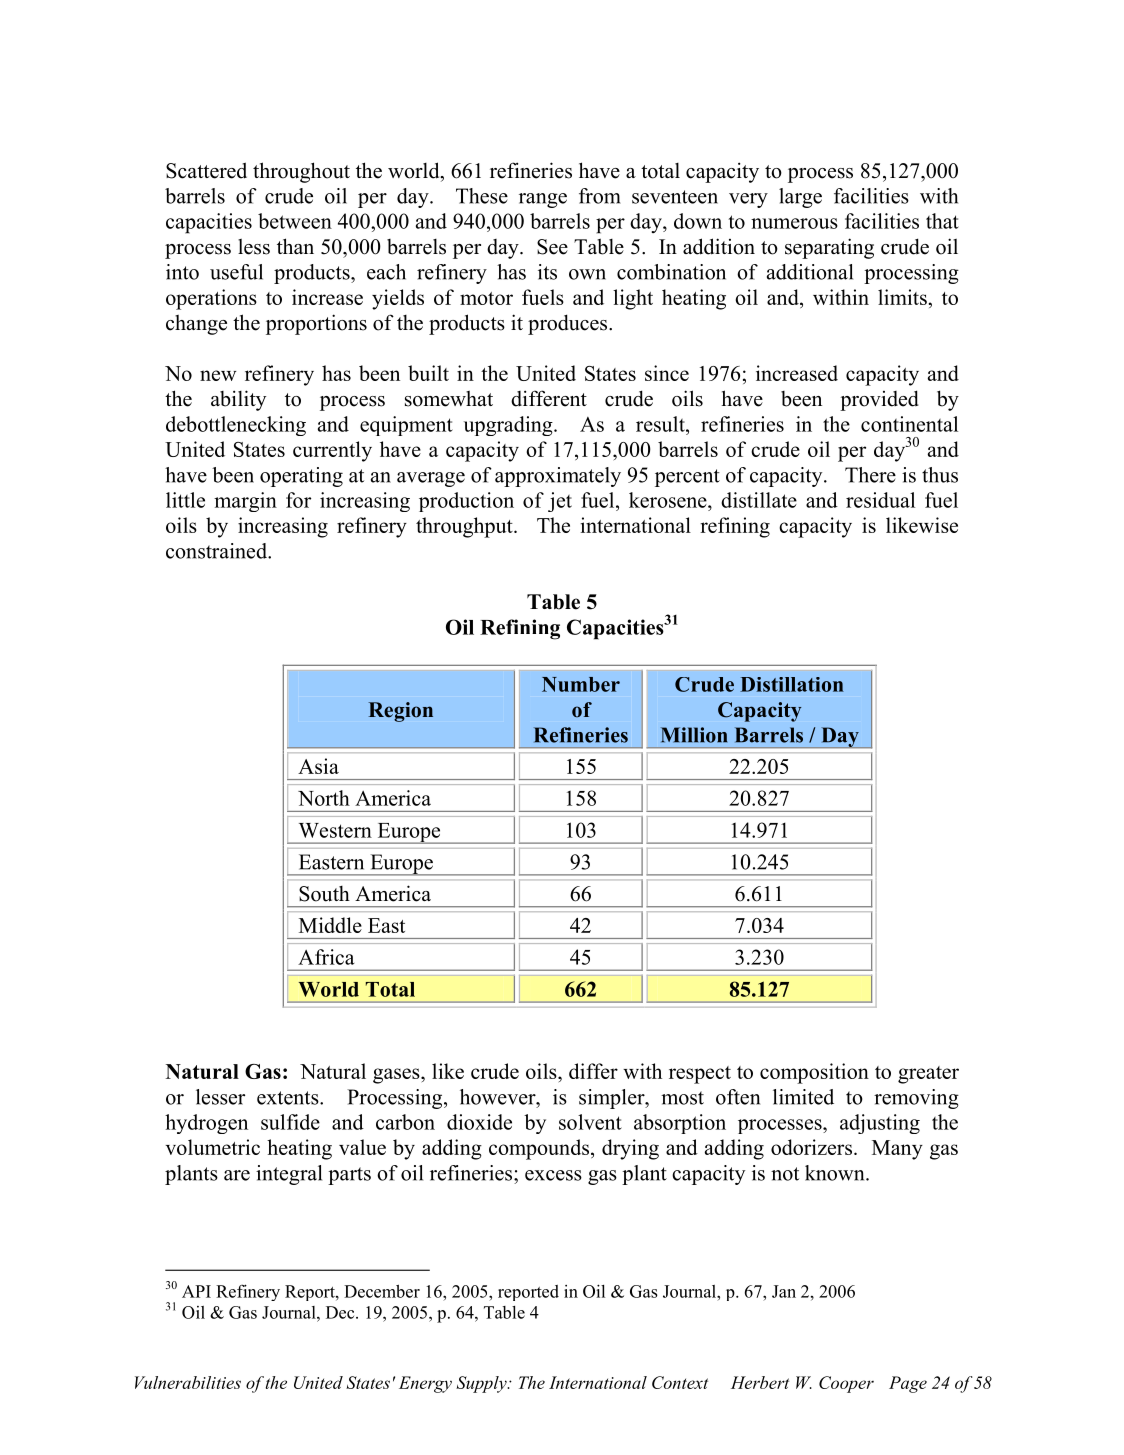 The height and width of the screenshot is (1455, 1124). What do you see at coordinates (814, 1073) in the screenshot?
I see `composition` at bounding box center [814, 1073].
